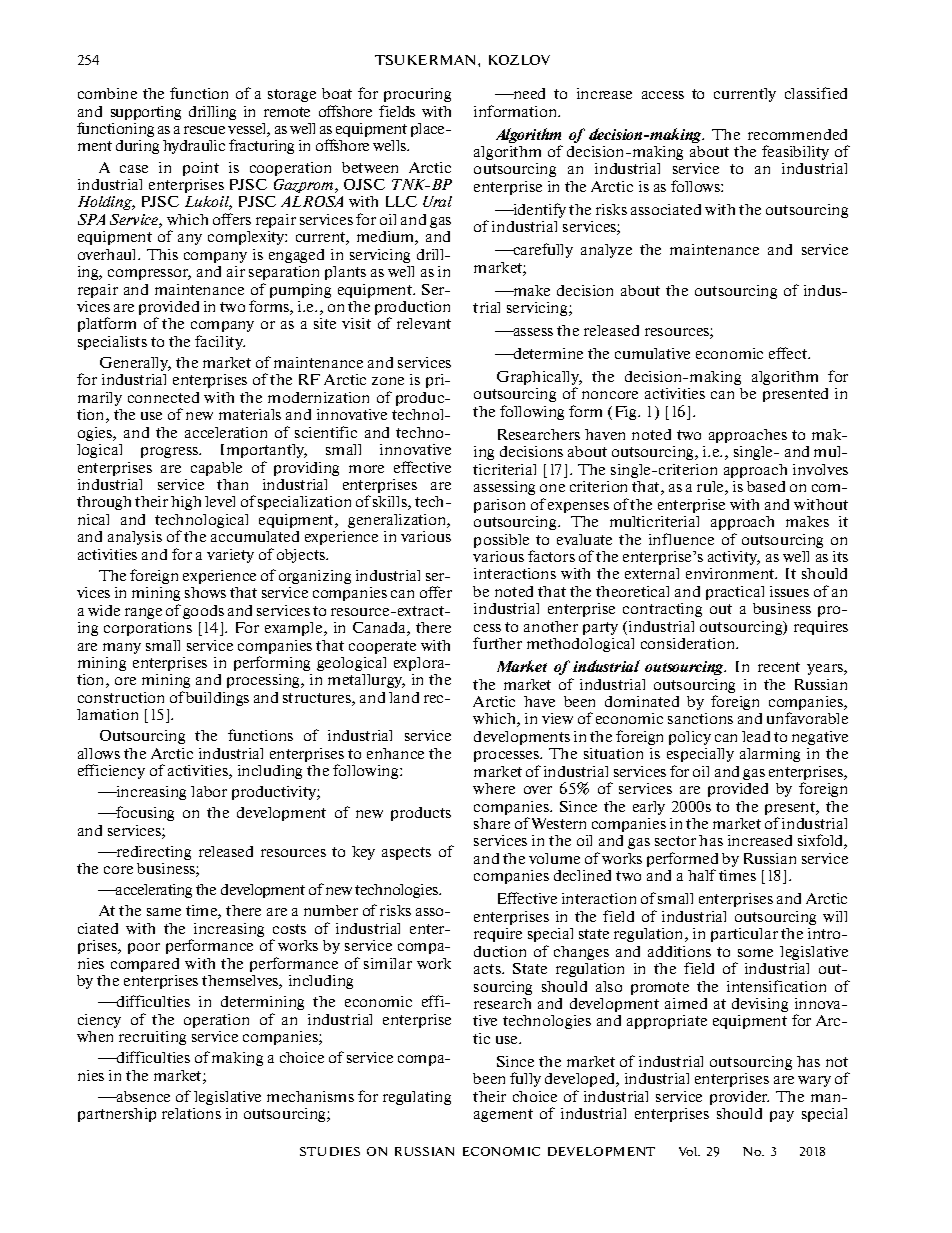 The height and width of the screenshot is (1233, 952). Describe the element at coordinates (797, 134) in the screenshot. I see `recommended` at that location.
